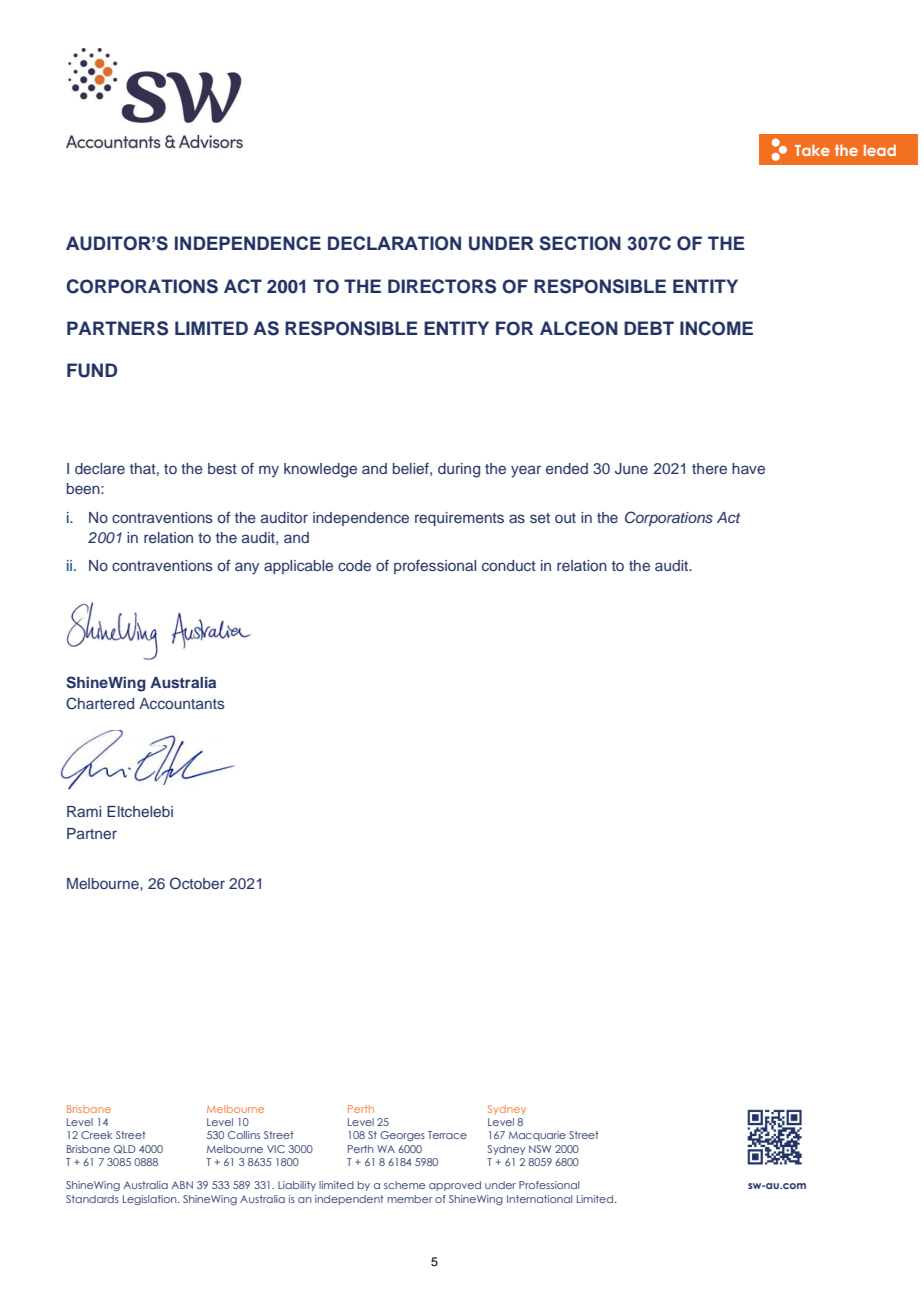  Describe the element at coordinates (748, 468) in the screenshot. I see `have` at that location.
